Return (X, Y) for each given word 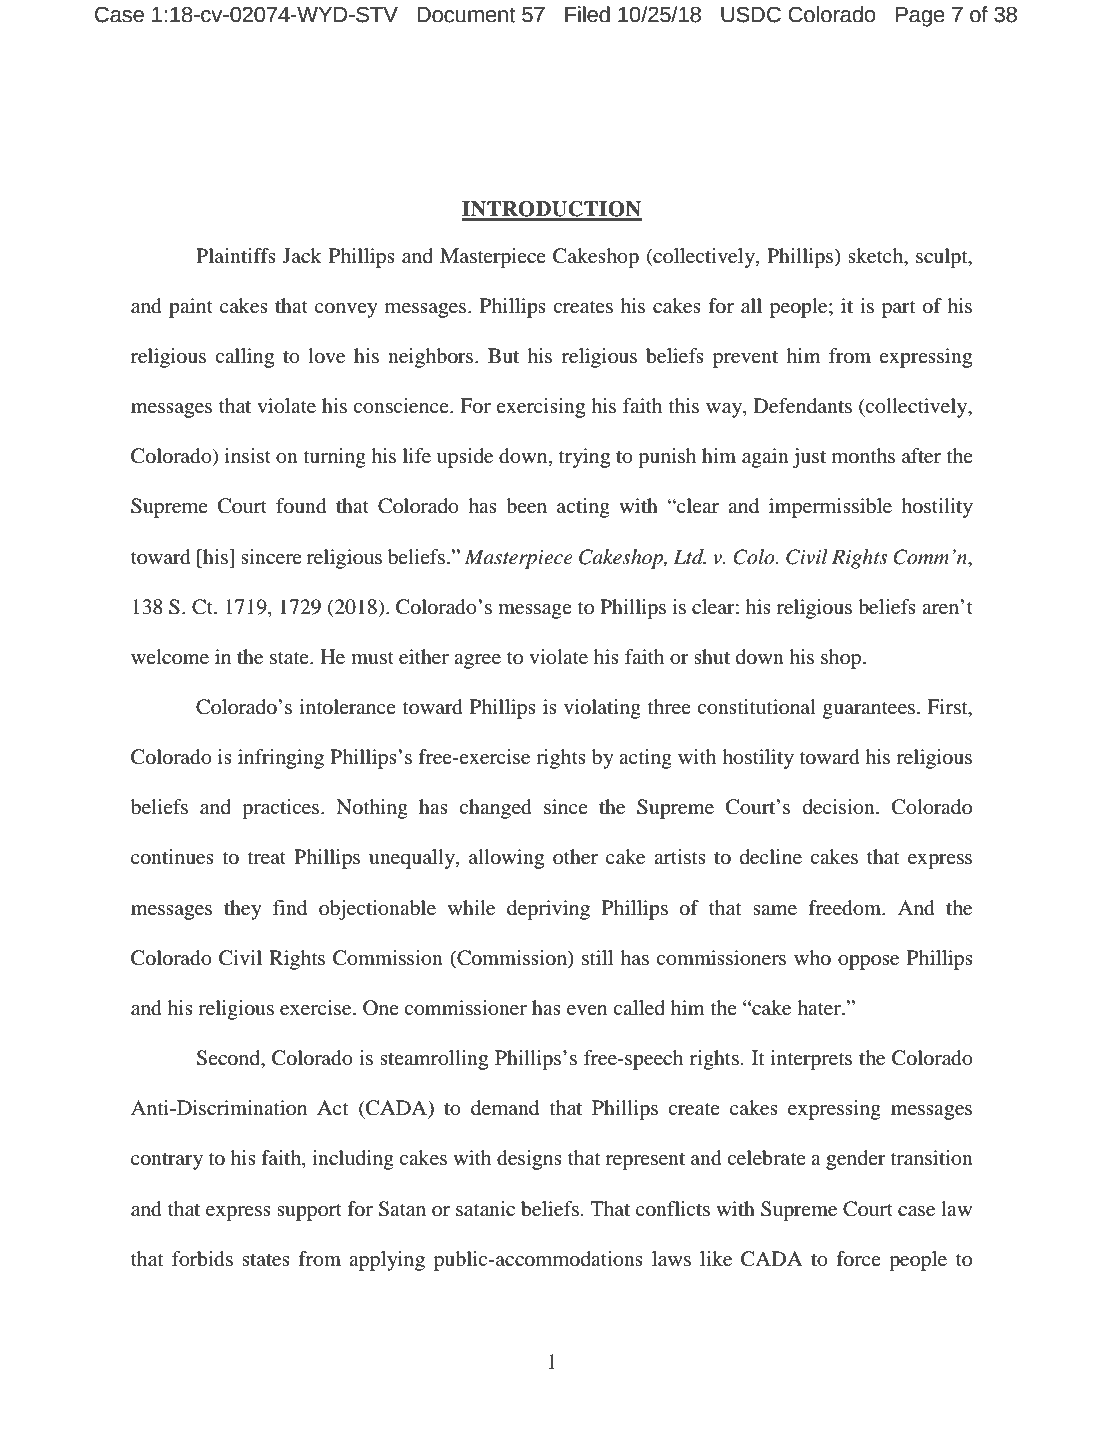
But (503, 356)
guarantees (869, 710)
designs (529, 1160)
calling (244, 358)
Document (466, 15)
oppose (868, 962)
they (243, 910)
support (309, 1212)
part (898, 309)
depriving (548, 910)
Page (920, 17)
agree (477, 661)
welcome (170, 657)
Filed (587, 14)
